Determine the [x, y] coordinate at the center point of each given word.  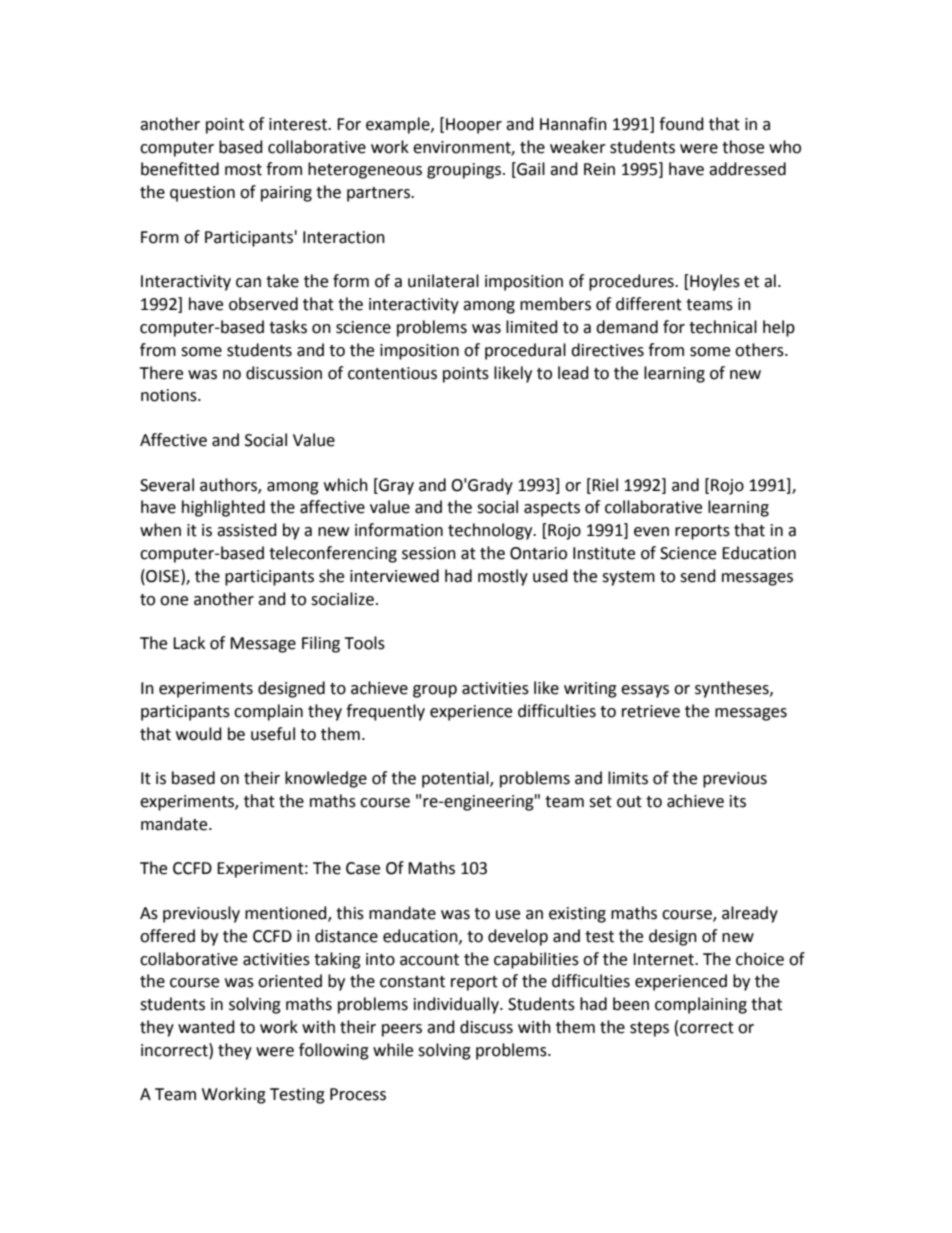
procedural [525, 351]
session [429, 553]
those [743, 147]
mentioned [287, 913]
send [698, 576]
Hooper [474, 126]
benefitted [180, 169]
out [629, 802]
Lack [189, 643]
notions [170, 395]
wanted [206, 1027]
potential [456, 779]
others [760, 350]
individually [457, 1005]
